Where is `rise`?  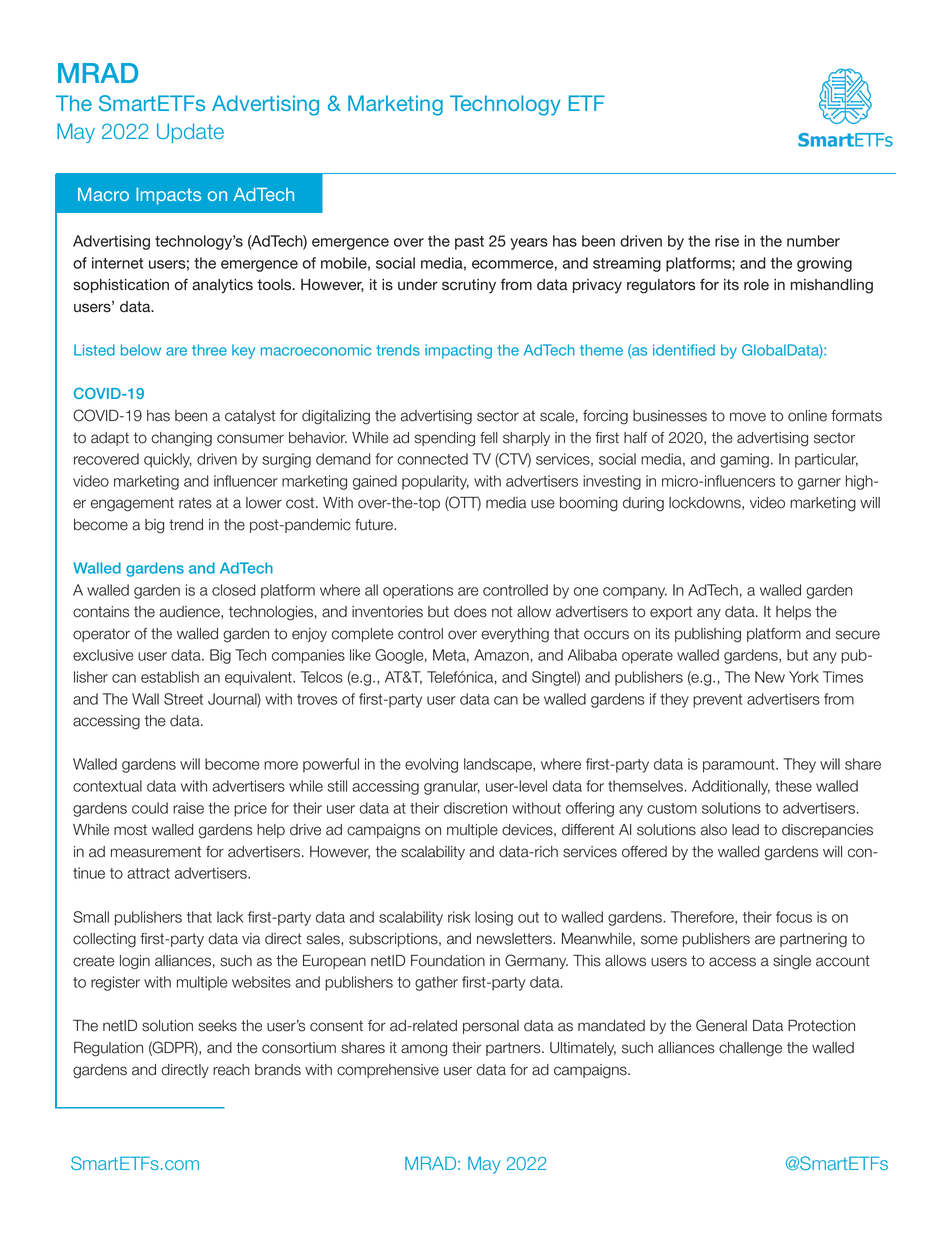
rise is located at coordinates (727, 241).
